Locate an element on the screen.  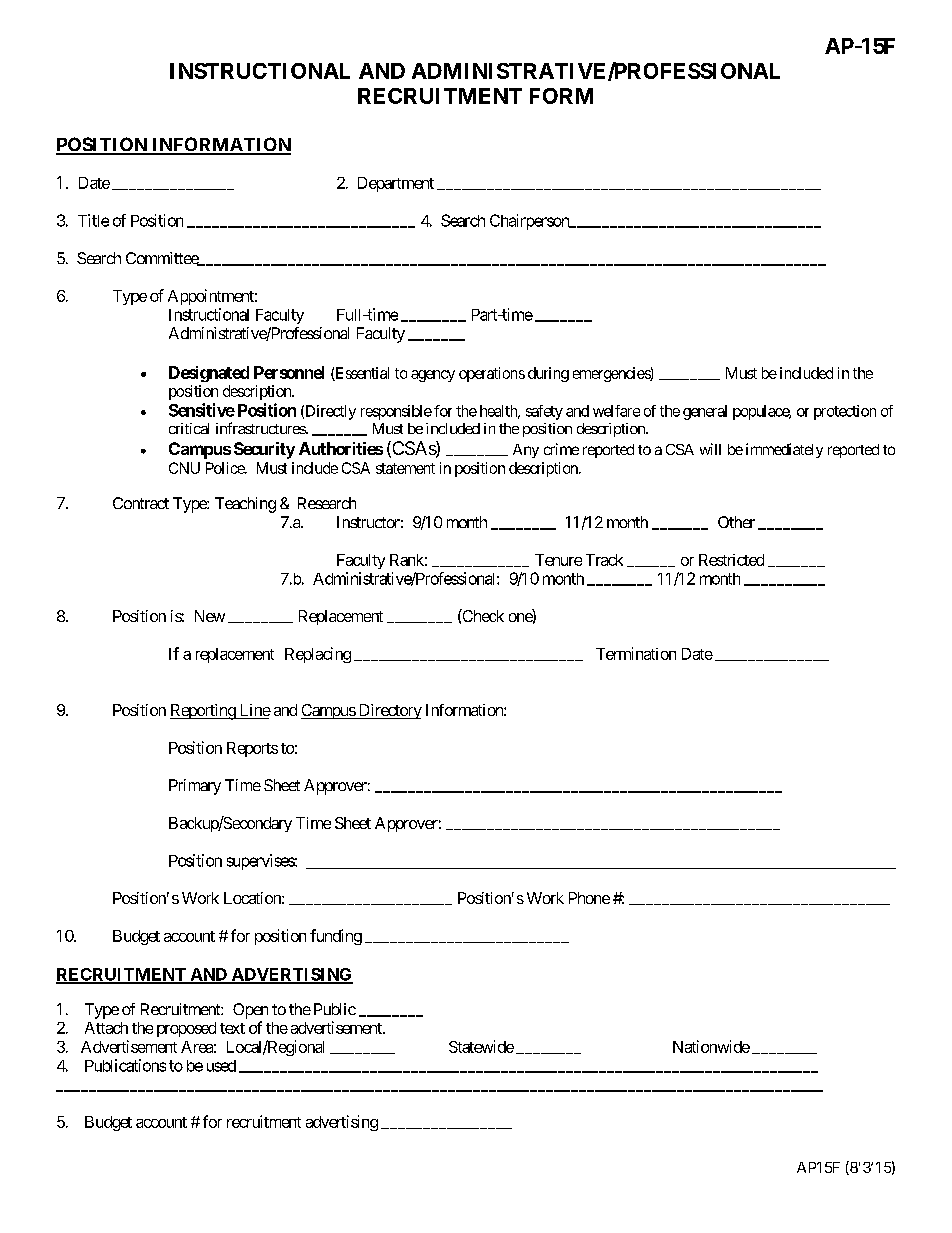
statement is located at coordinates (405, 468).
